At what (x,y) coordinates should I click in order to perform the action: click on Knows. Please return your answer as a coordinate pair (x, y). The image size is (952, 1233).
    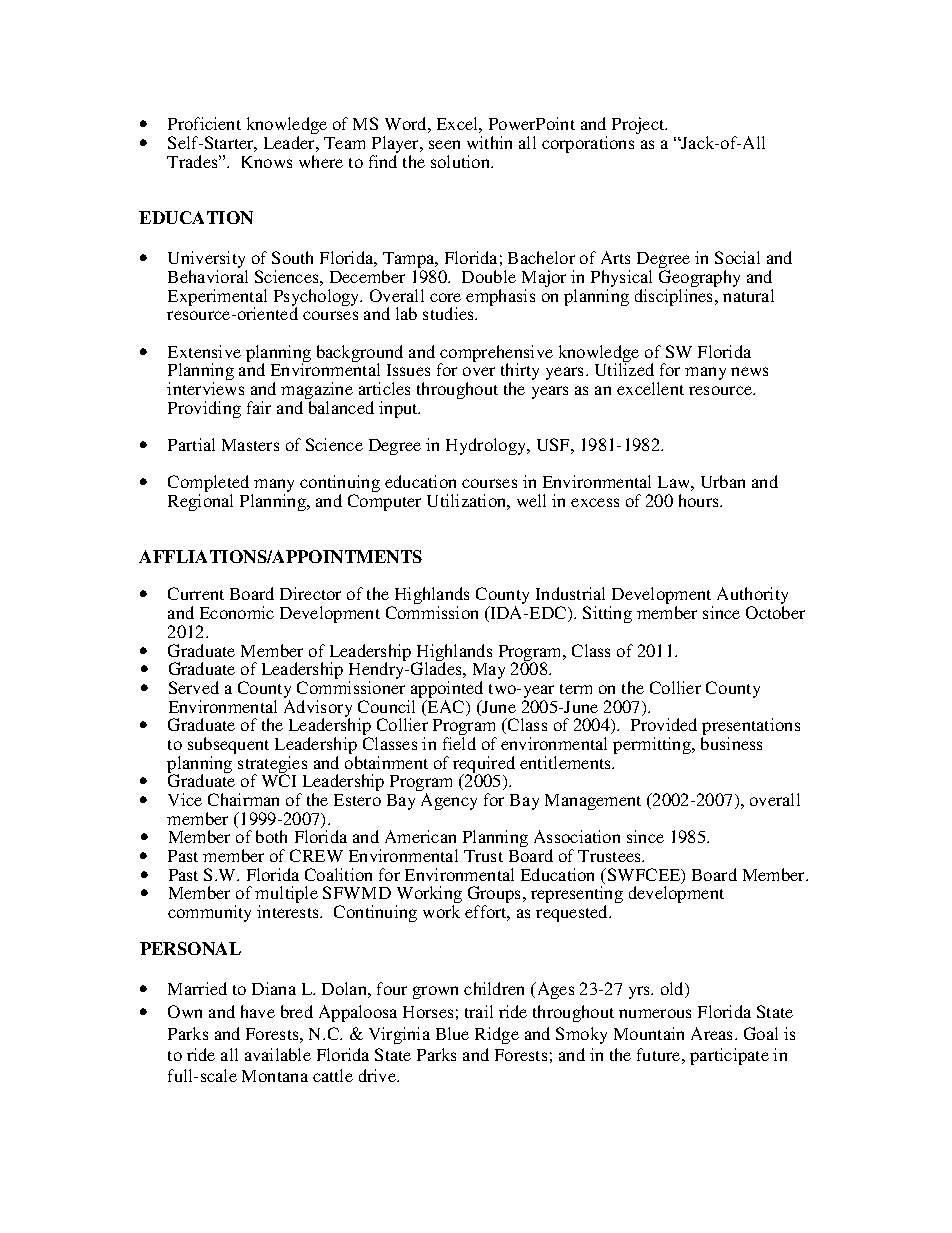
    Looking at the image, I should click on (267, 162).
